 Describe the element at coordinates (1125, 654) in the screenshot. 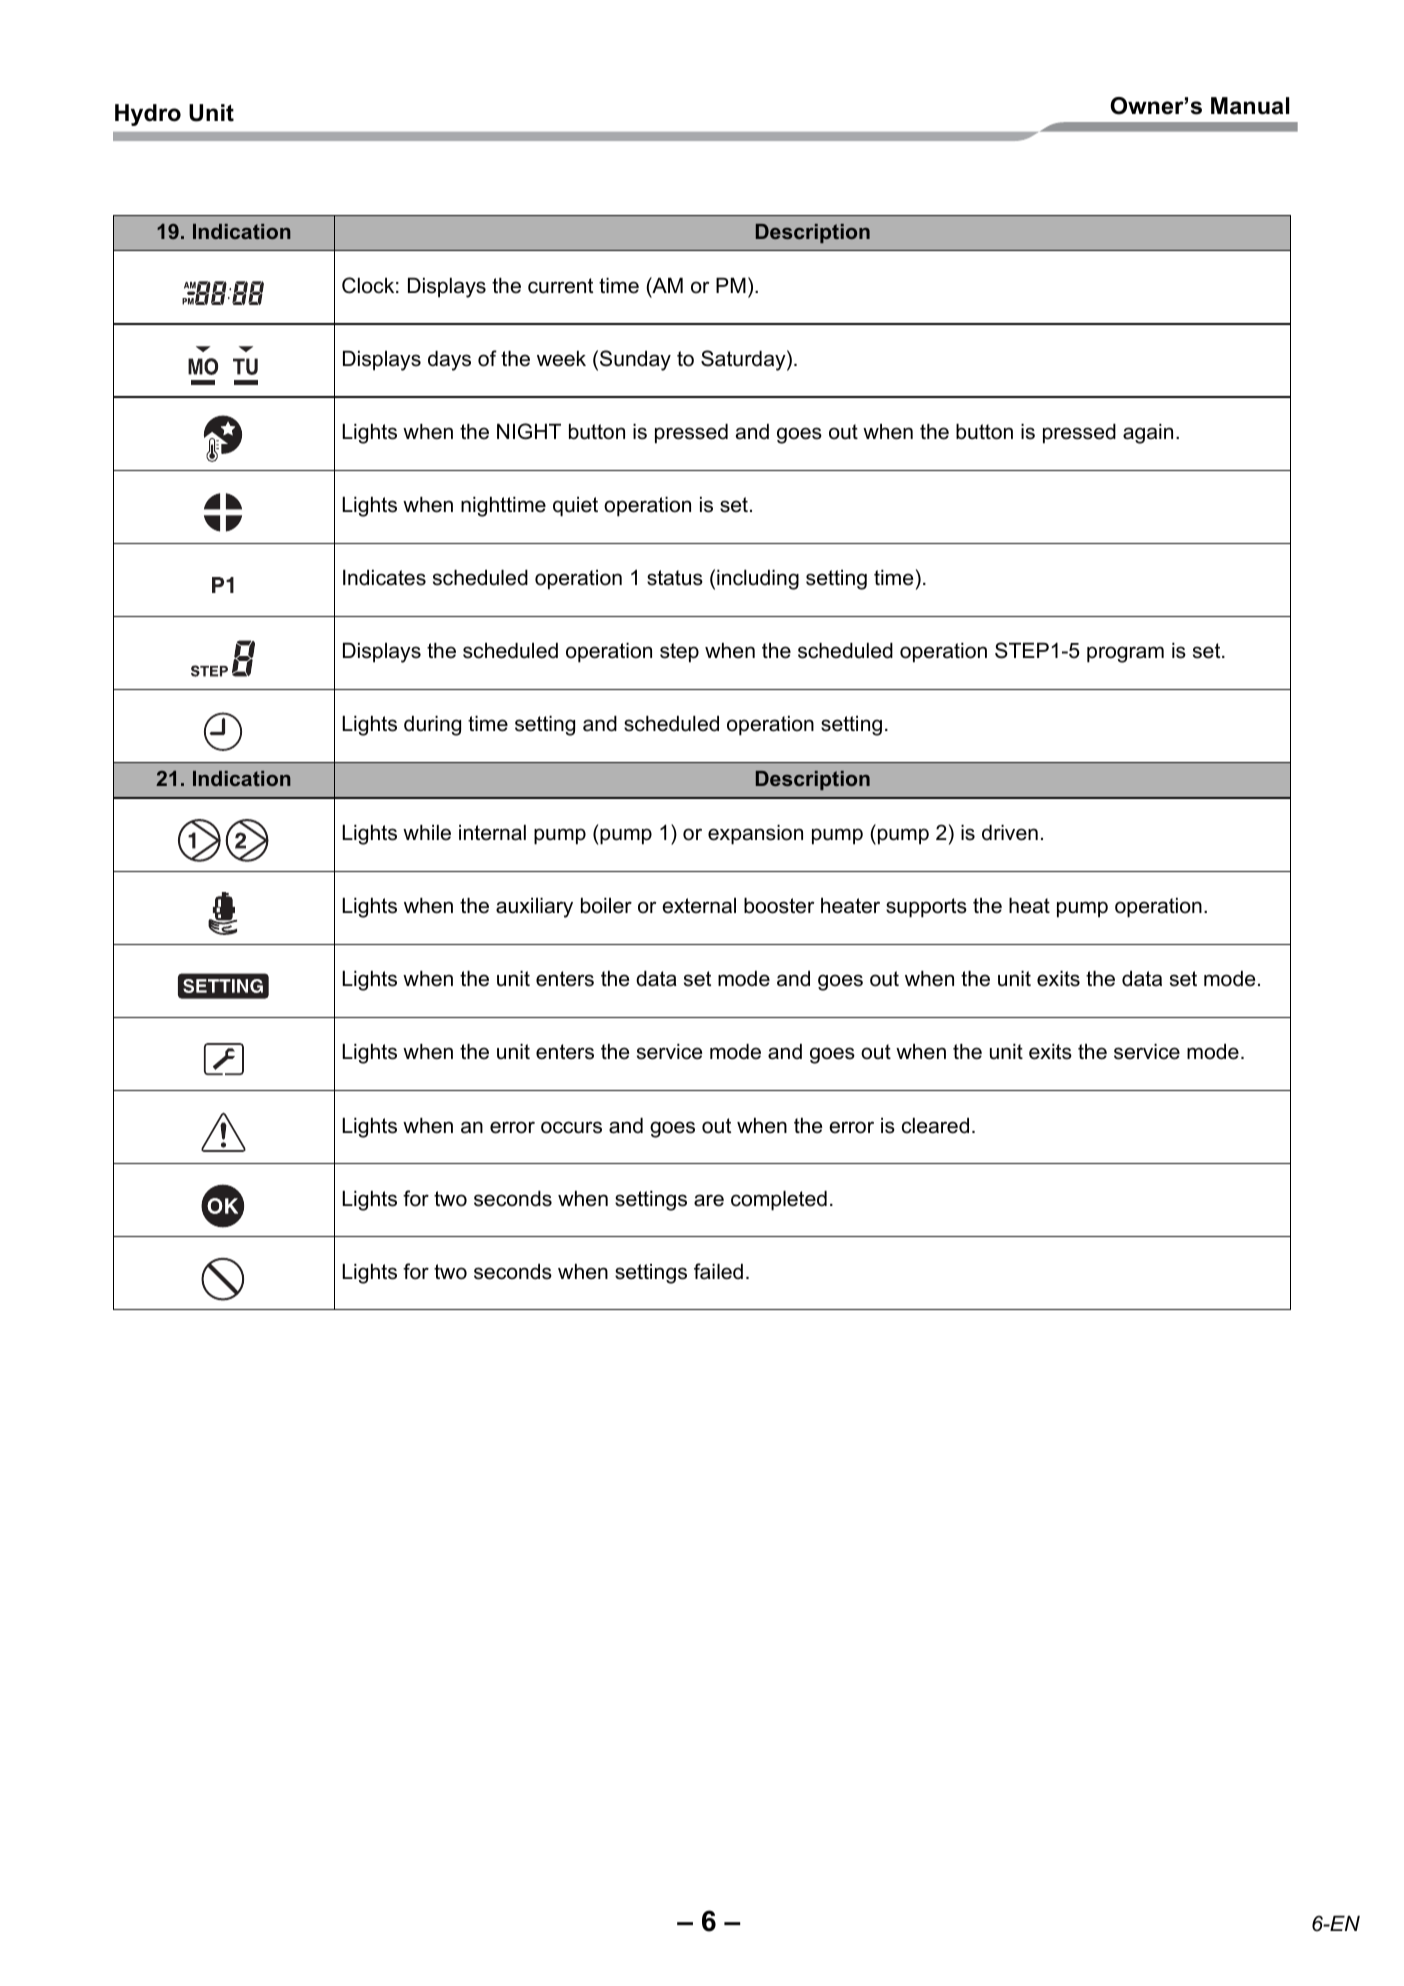

I see `program` at that location.
